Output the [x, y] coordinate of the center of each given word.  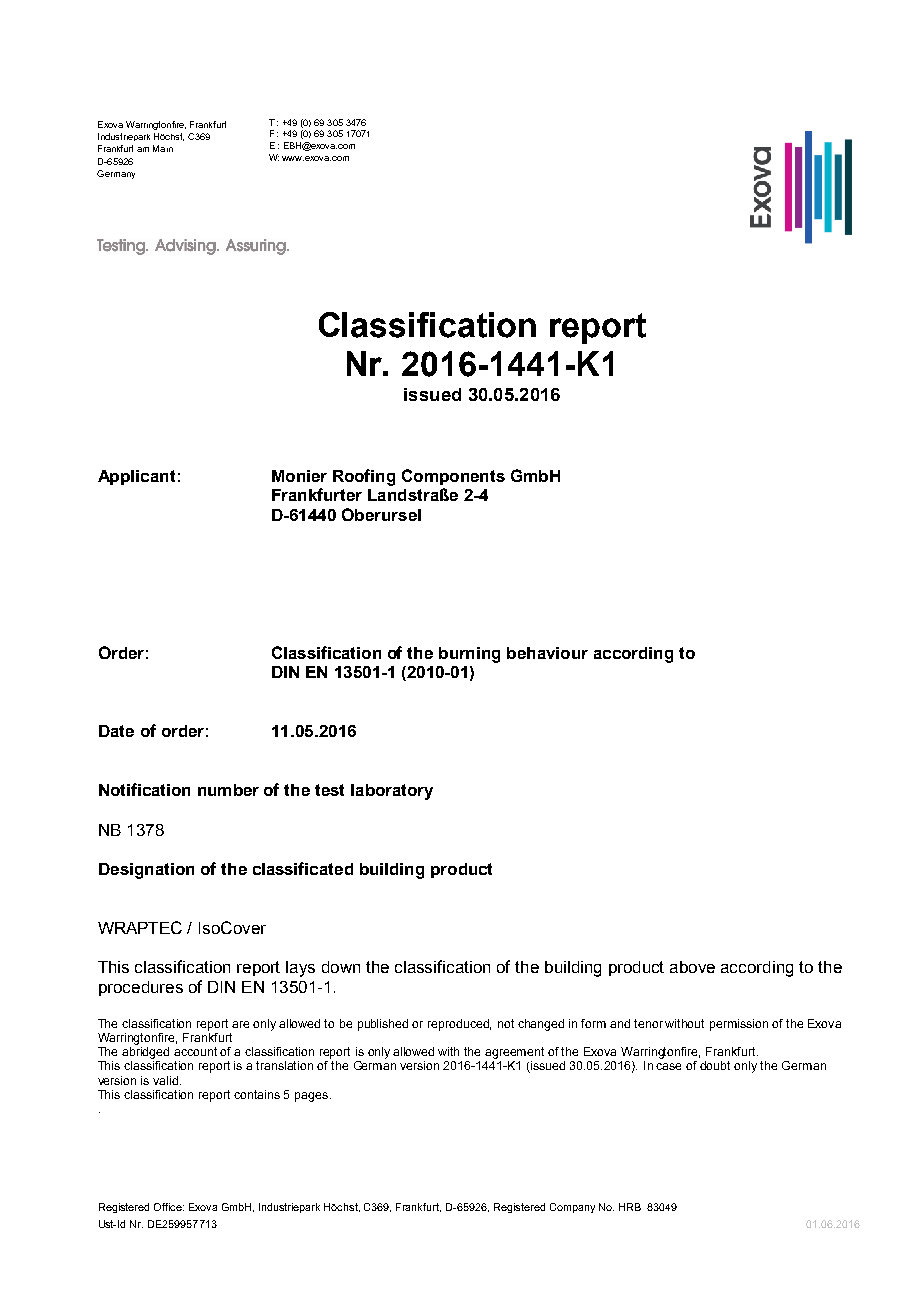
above [692, 967]
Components [453, 477]
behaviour [547, 653]
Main [163, 148]
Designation [146, 871]
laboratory [392, 792]
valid [167, 1080]
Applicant [136, 477]
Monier [299, 476]
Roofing [364, 477]
